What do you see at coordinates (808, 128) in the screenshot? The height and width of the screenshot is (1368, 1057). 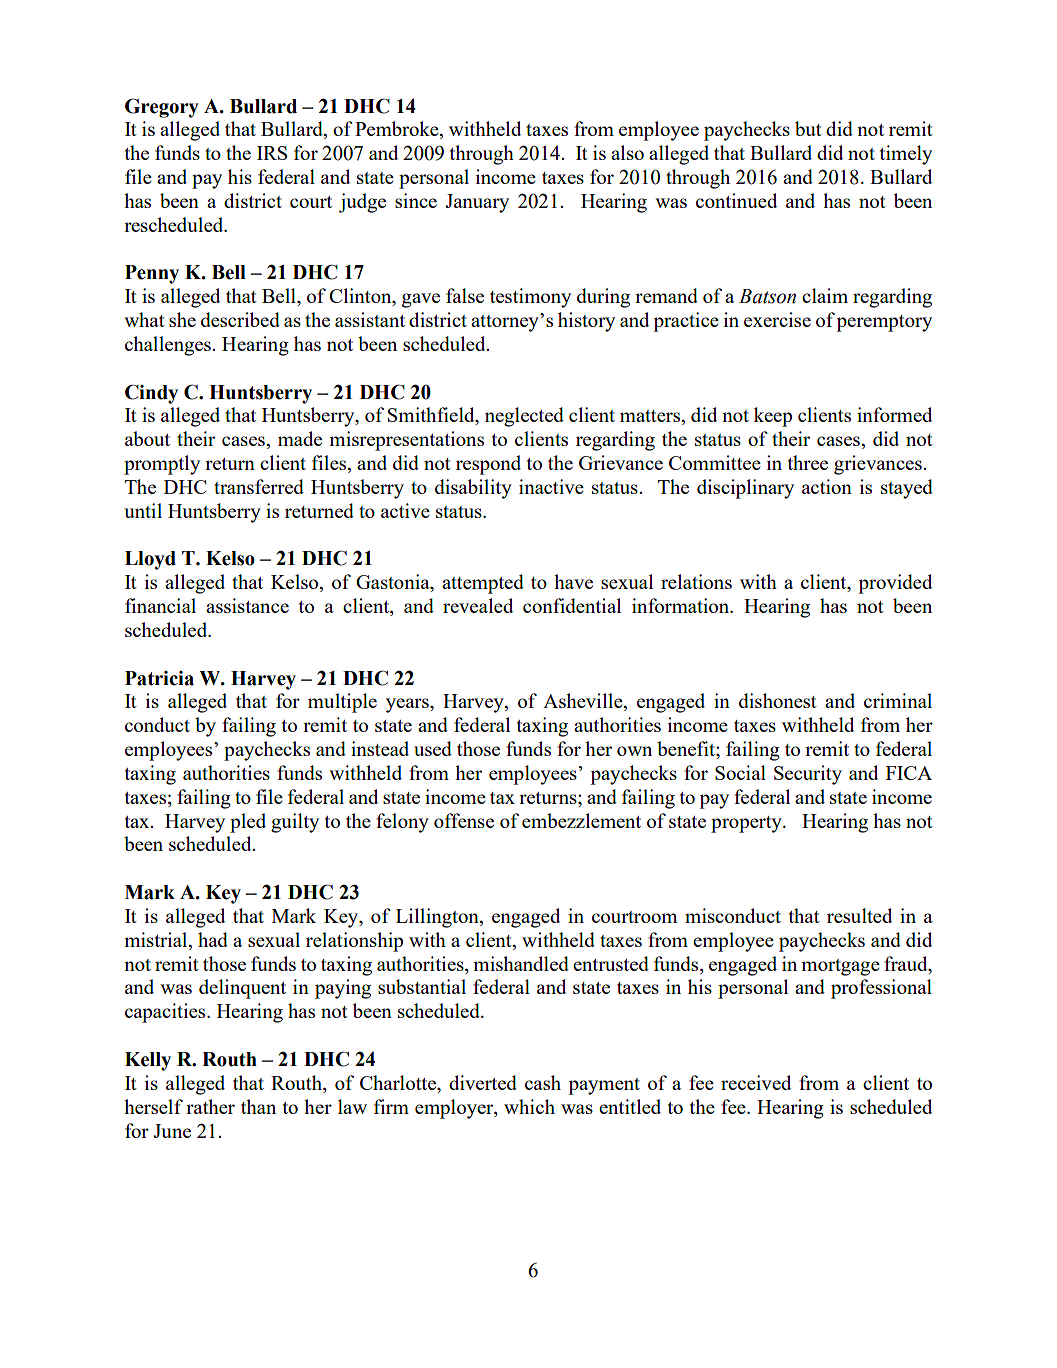 I see `but` at bounding box center [808, 128].
